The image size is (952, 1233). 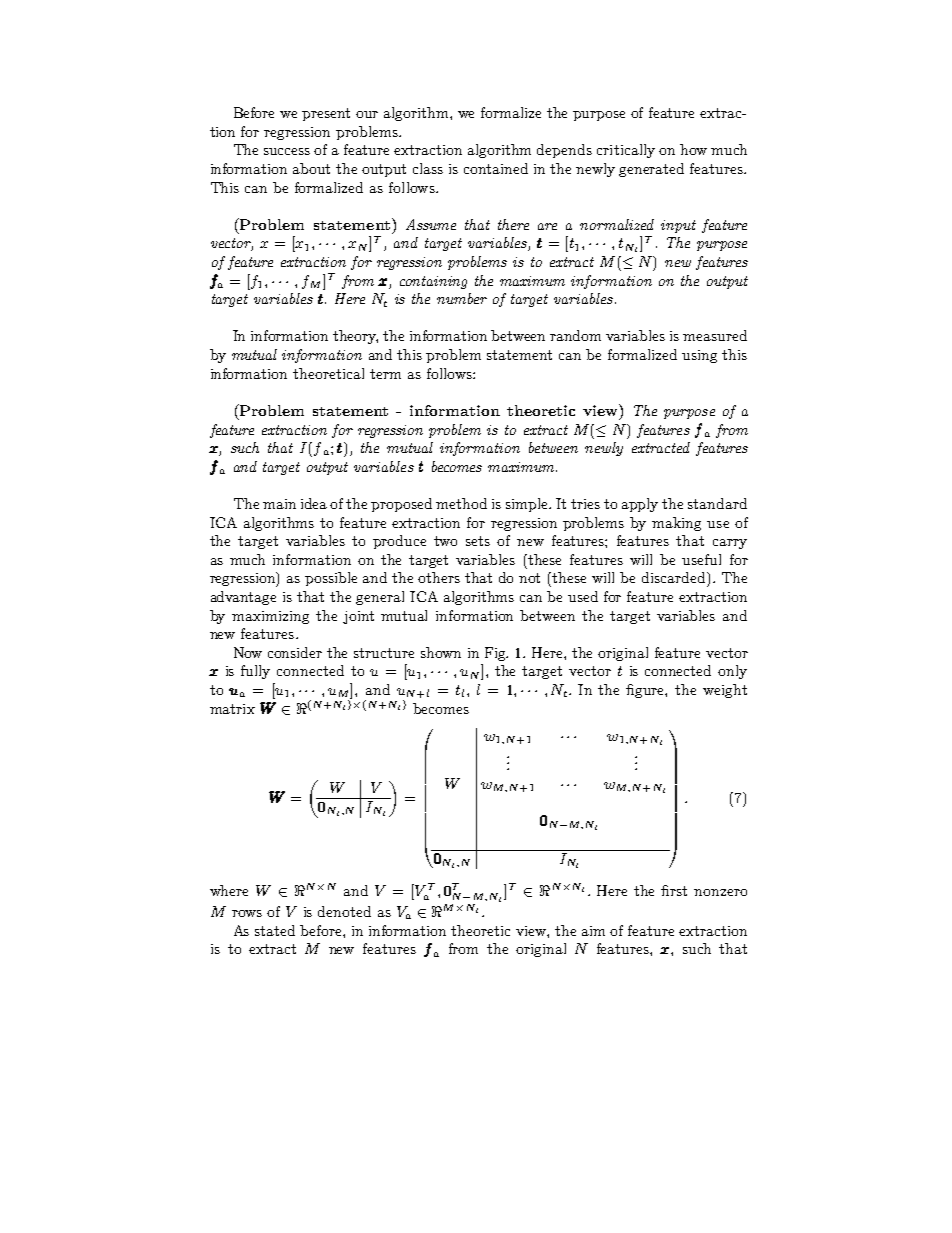 What do you see at coordinates (275, 930) in the document?
I see `stated` at bounding box center [275, 930].
